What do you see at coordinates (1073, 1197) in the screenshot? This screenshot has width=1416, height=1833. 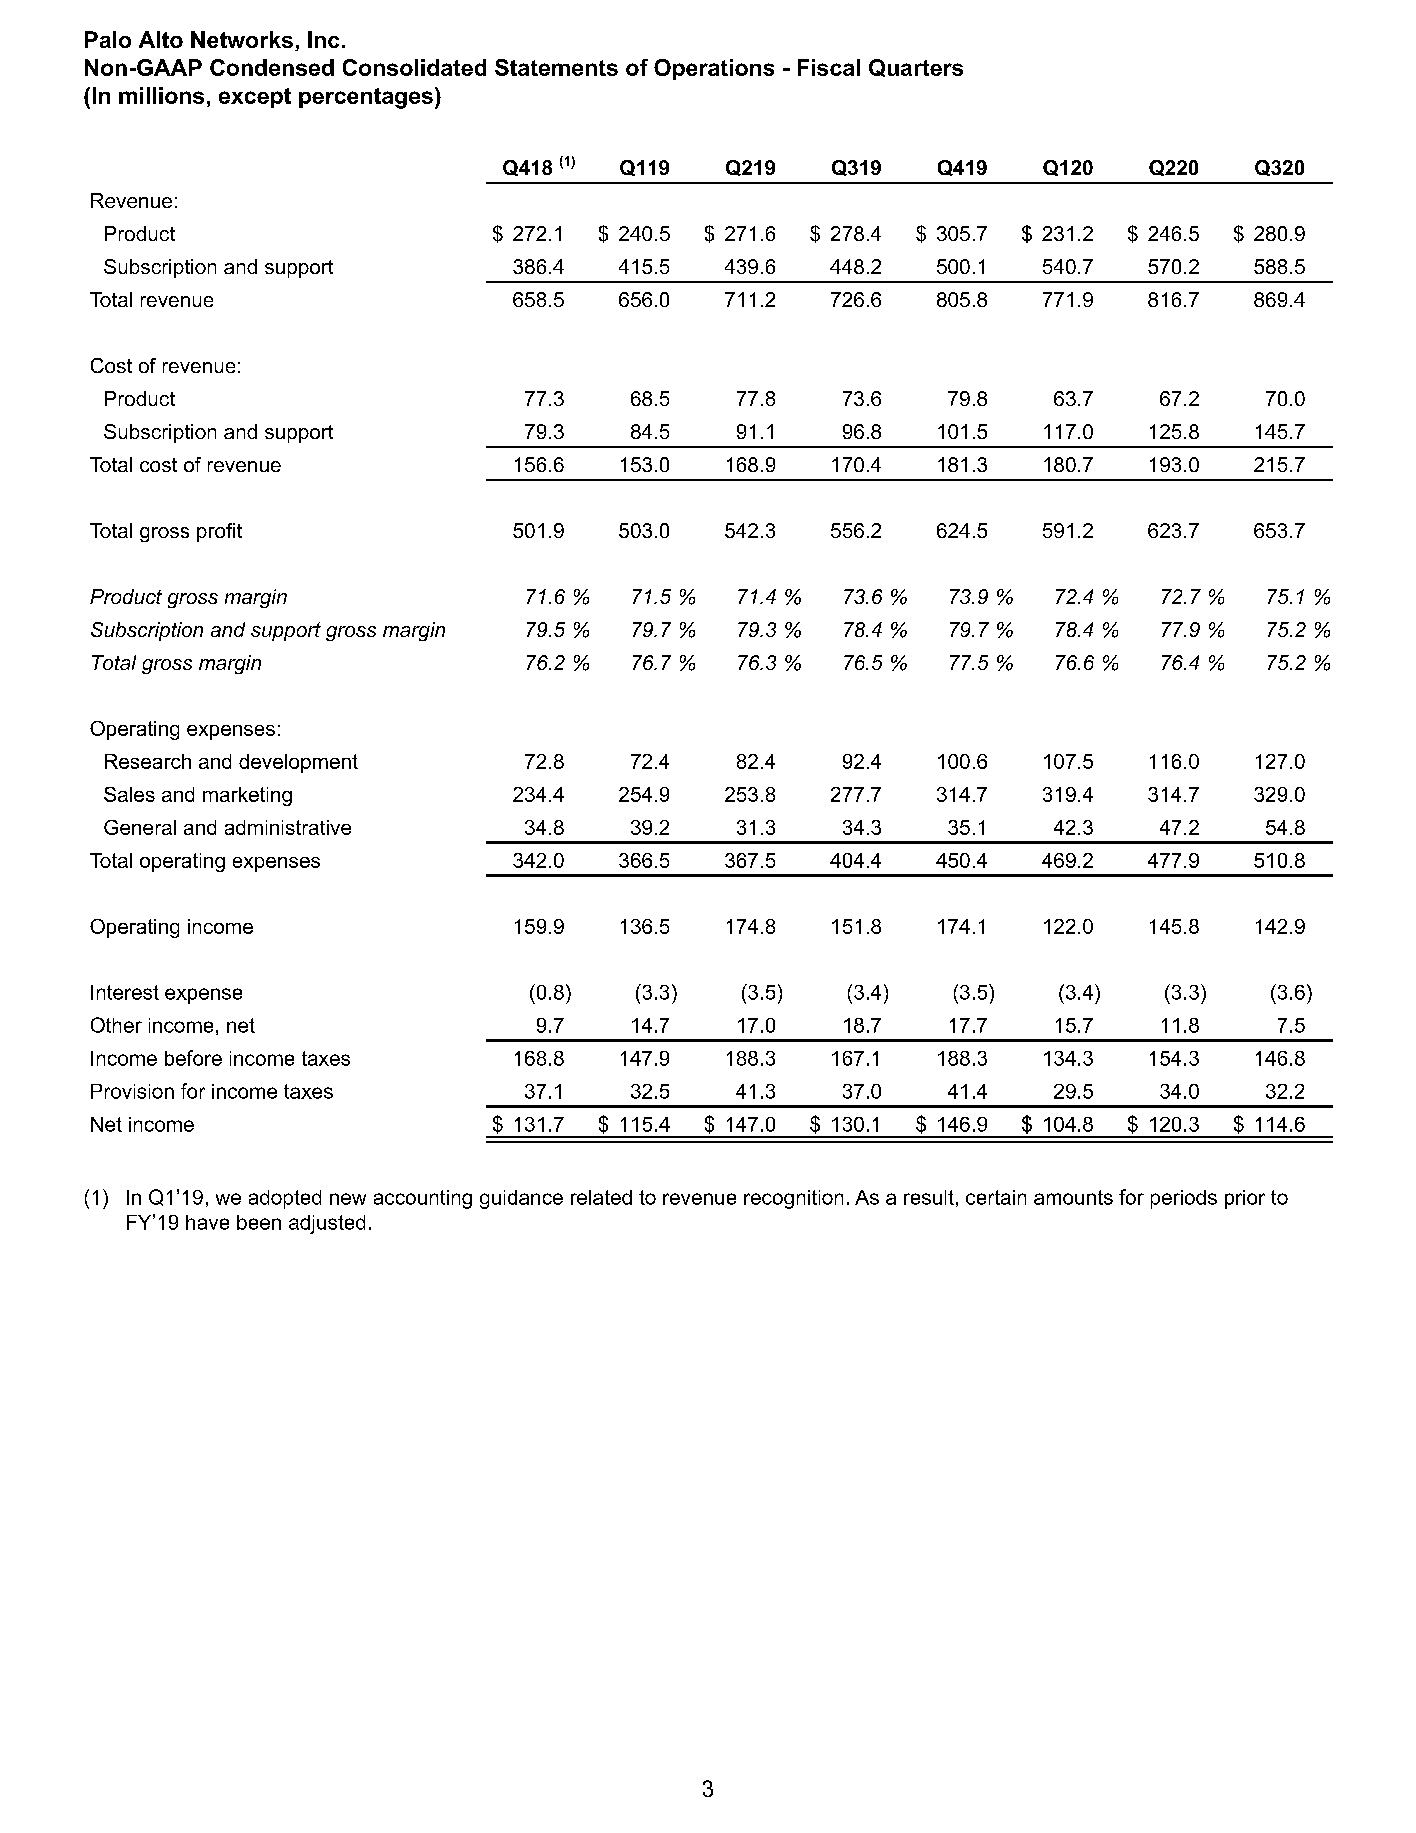 I see `amounts` at bounding box center [1073, 1197].
